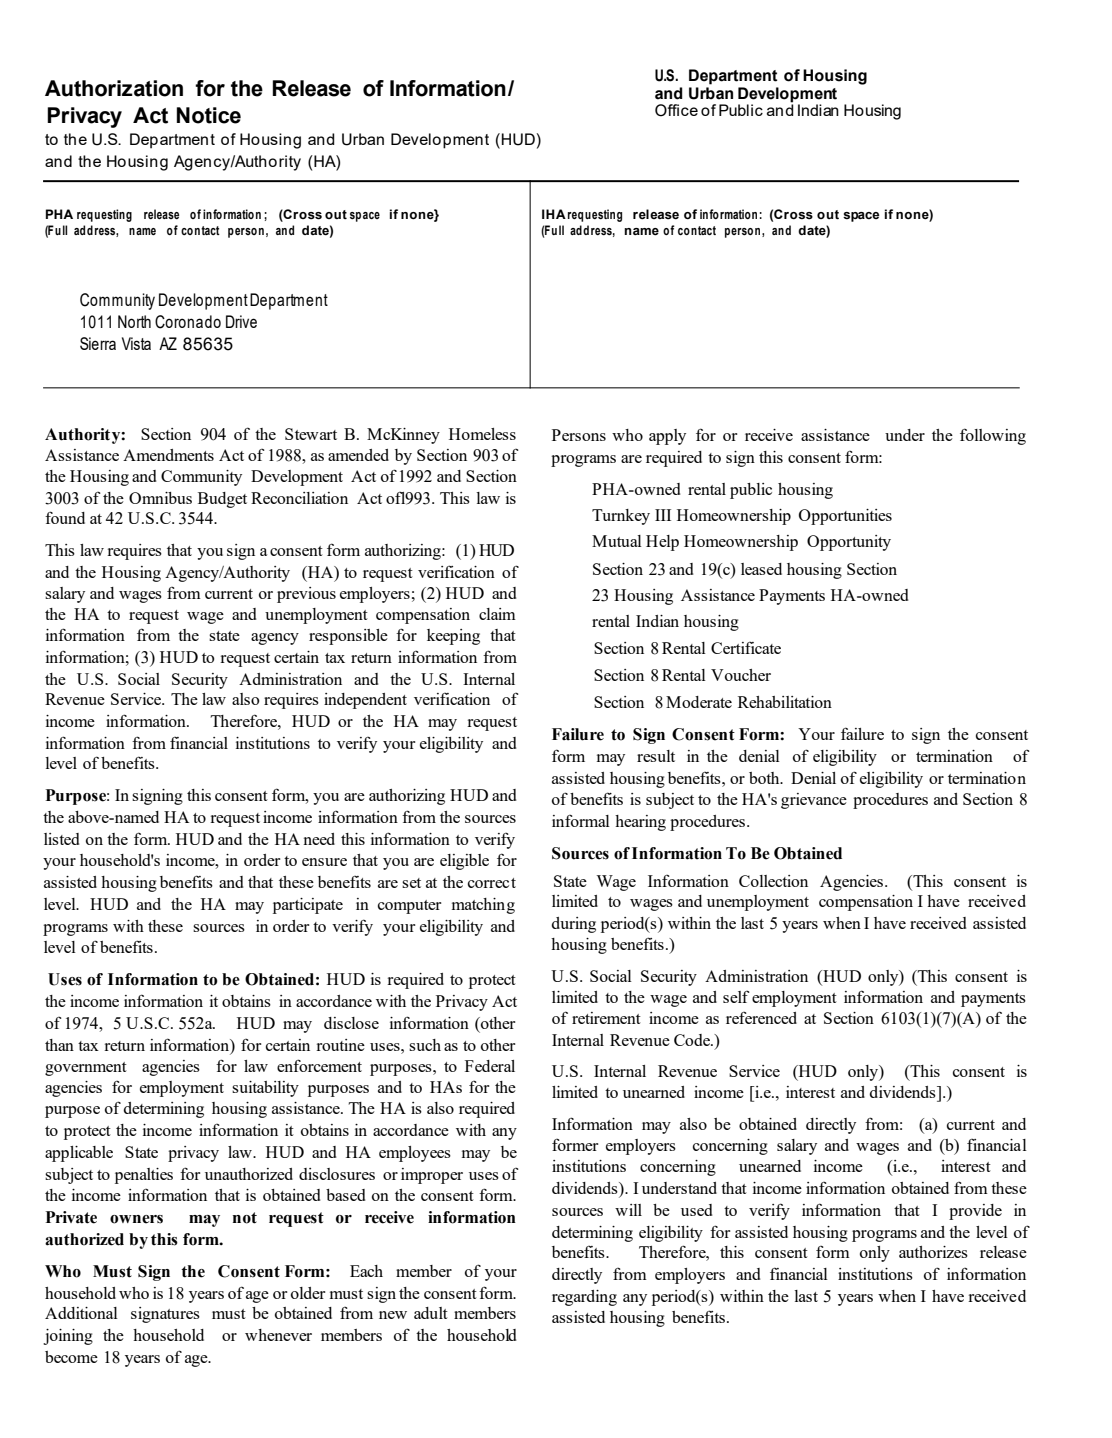  Describe the element at coordinates (785, 702) in the screenshot. I see `Rehabilitation` at that location.
